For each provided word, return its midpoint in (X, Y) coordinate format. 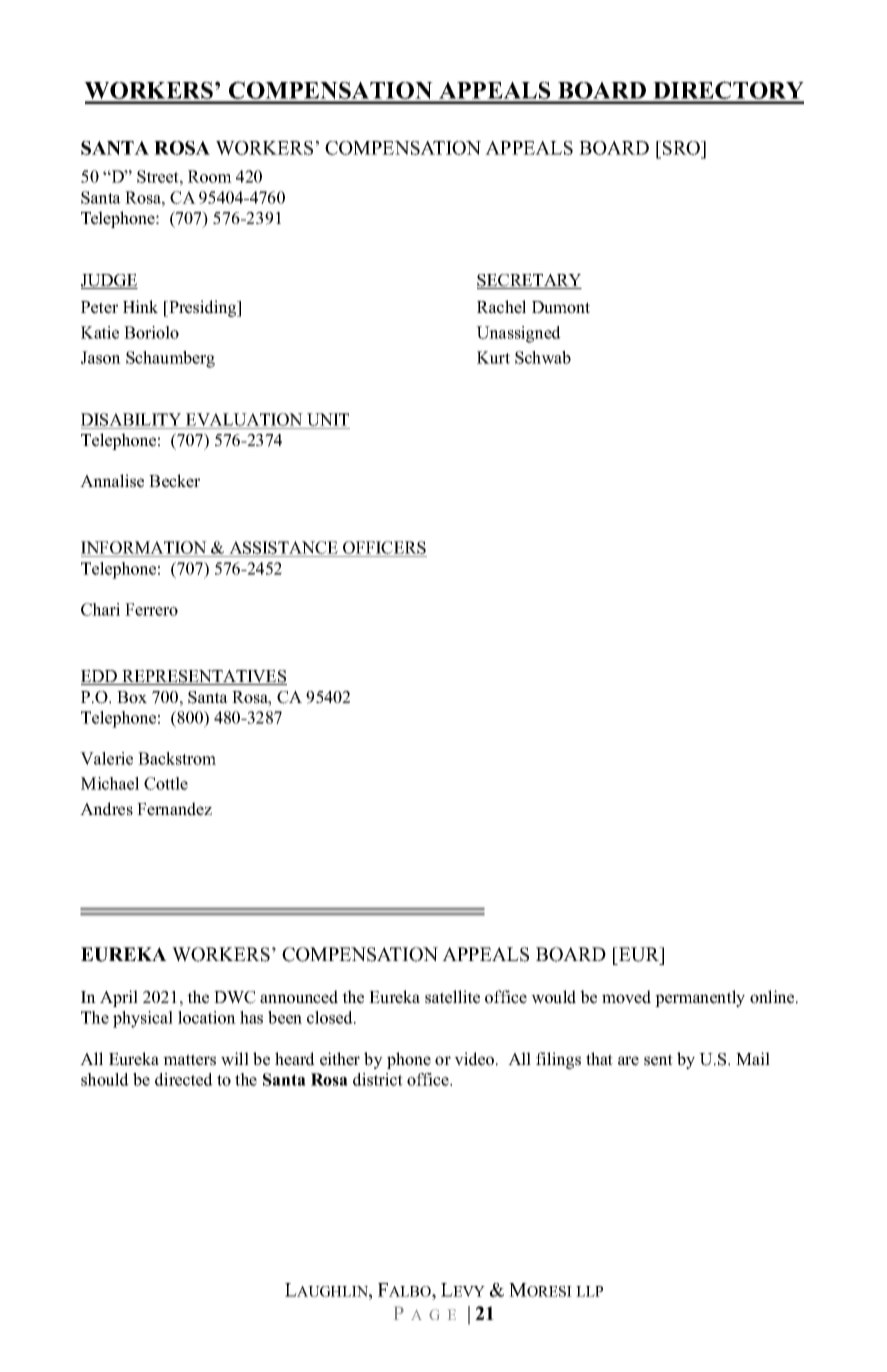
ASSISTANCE (283, 549)
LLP (589, 1291)
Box (132, 697)
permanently (700, 998)
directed (184, 1079)
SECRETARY (529, 281)
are (628, 1061)
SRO (683, 149)
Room (210, 176)
